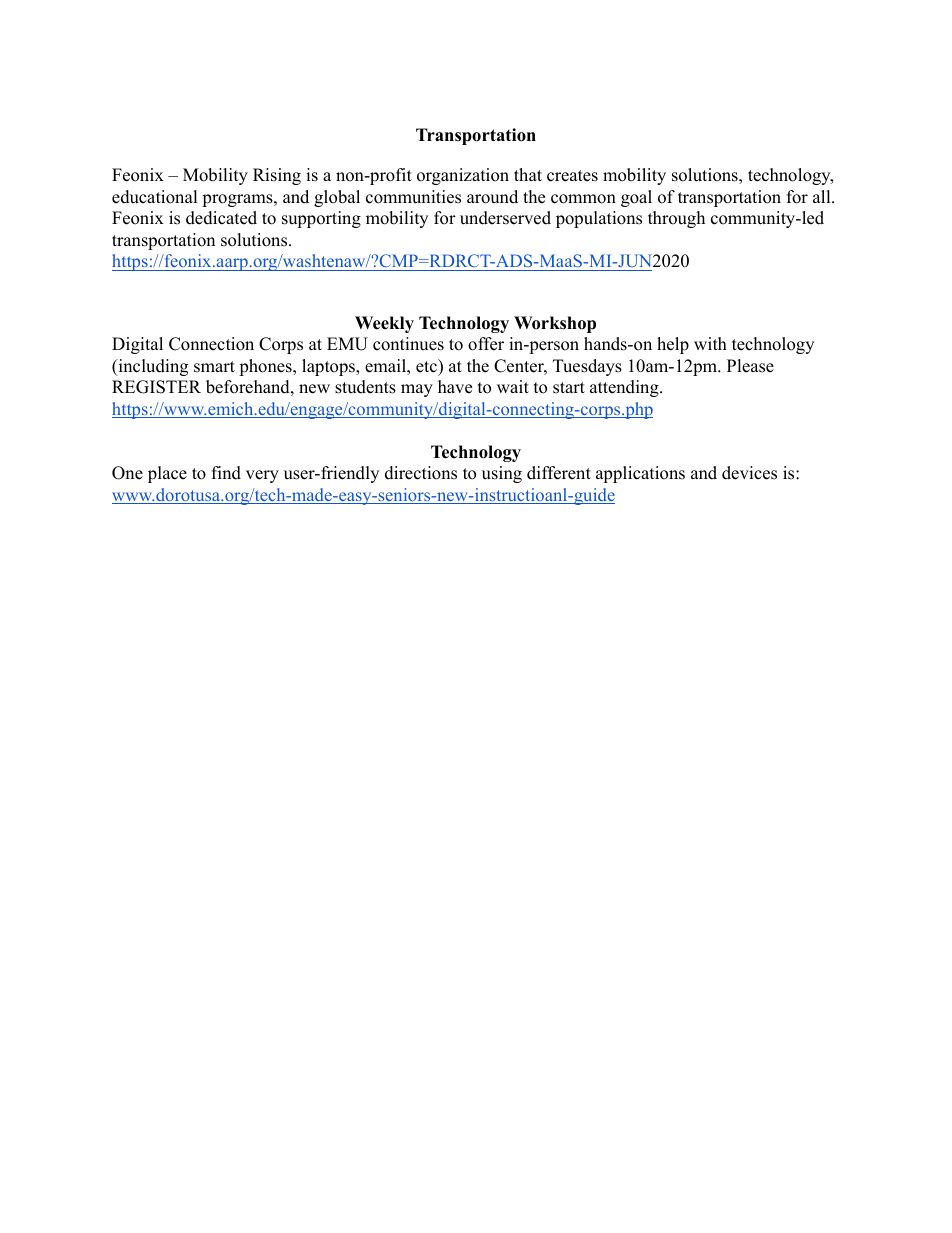  Describe the element at coordinates (749, 473) in the screenshot. I see `devices` at that location.
